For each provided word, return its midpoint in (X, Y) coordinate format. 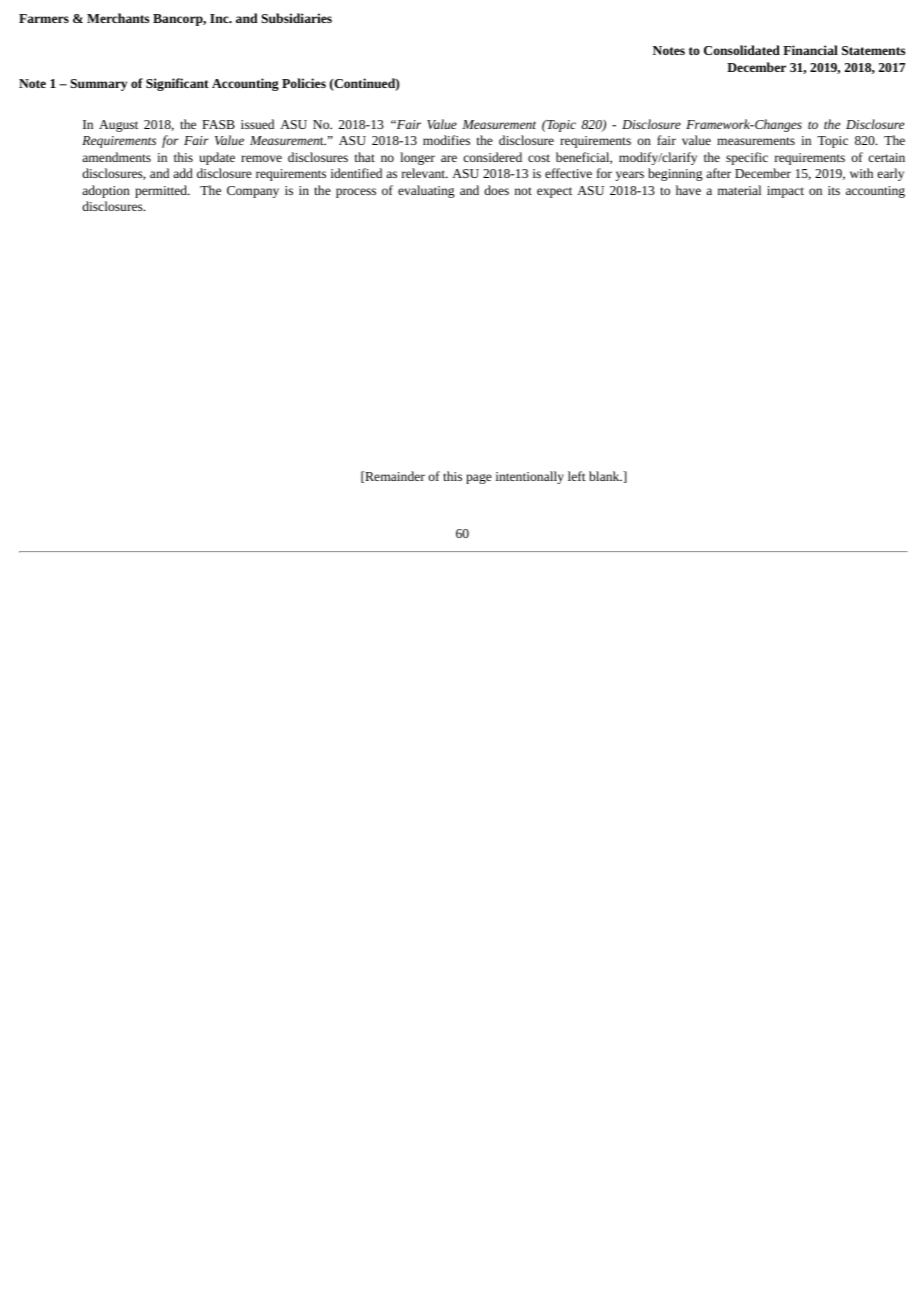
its (834, 190)
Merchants (118, 18)
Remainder (394, 477)
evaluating (426, 191)
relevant (425, 173)
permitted (162, 191)
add (183, 173)
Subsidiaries (296, 18)
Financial (810, 50)
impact (785, 192)
